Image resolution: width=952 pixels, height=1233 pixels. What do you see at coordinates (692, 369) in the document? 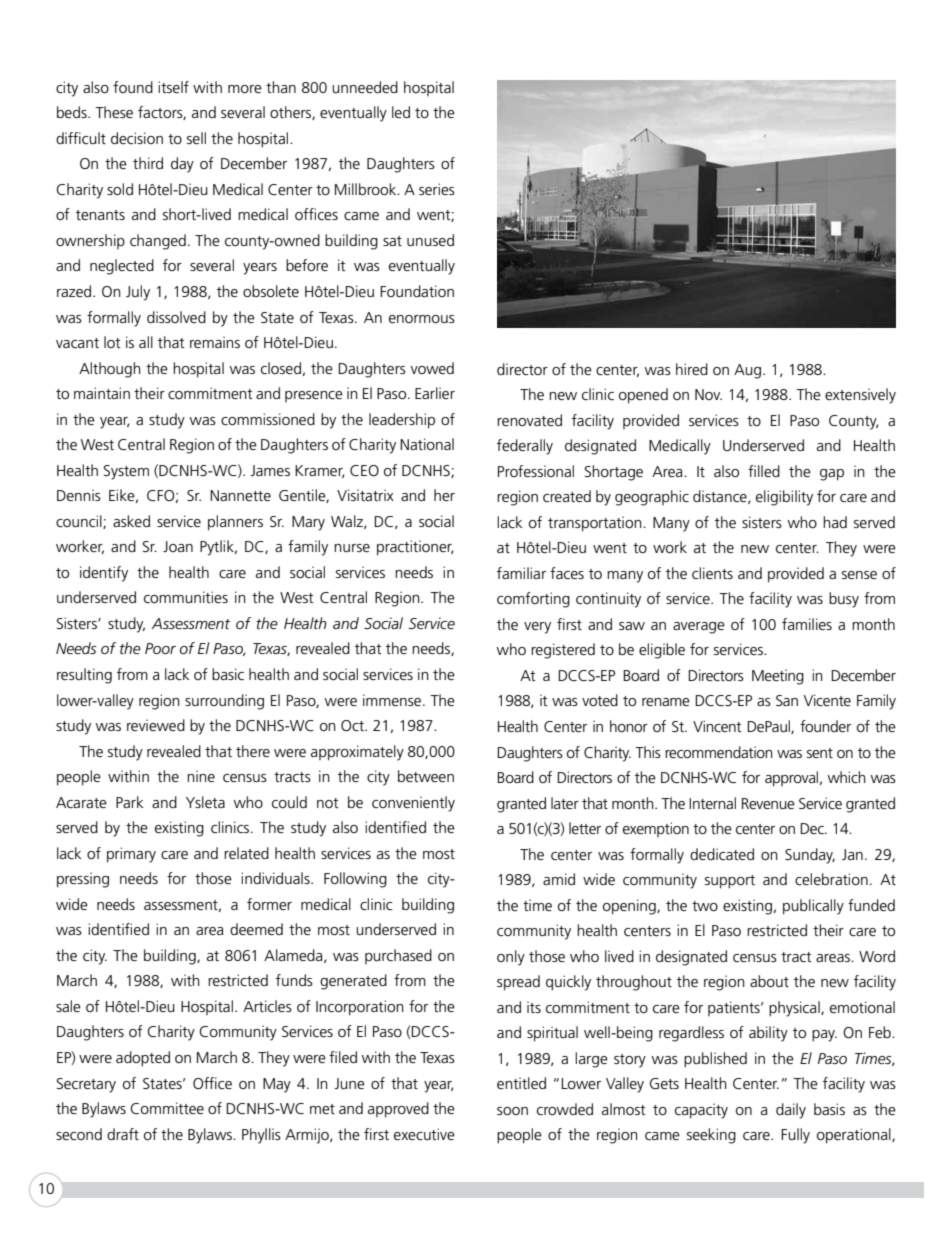
I see `hired` at bounding box center [692, 369].
